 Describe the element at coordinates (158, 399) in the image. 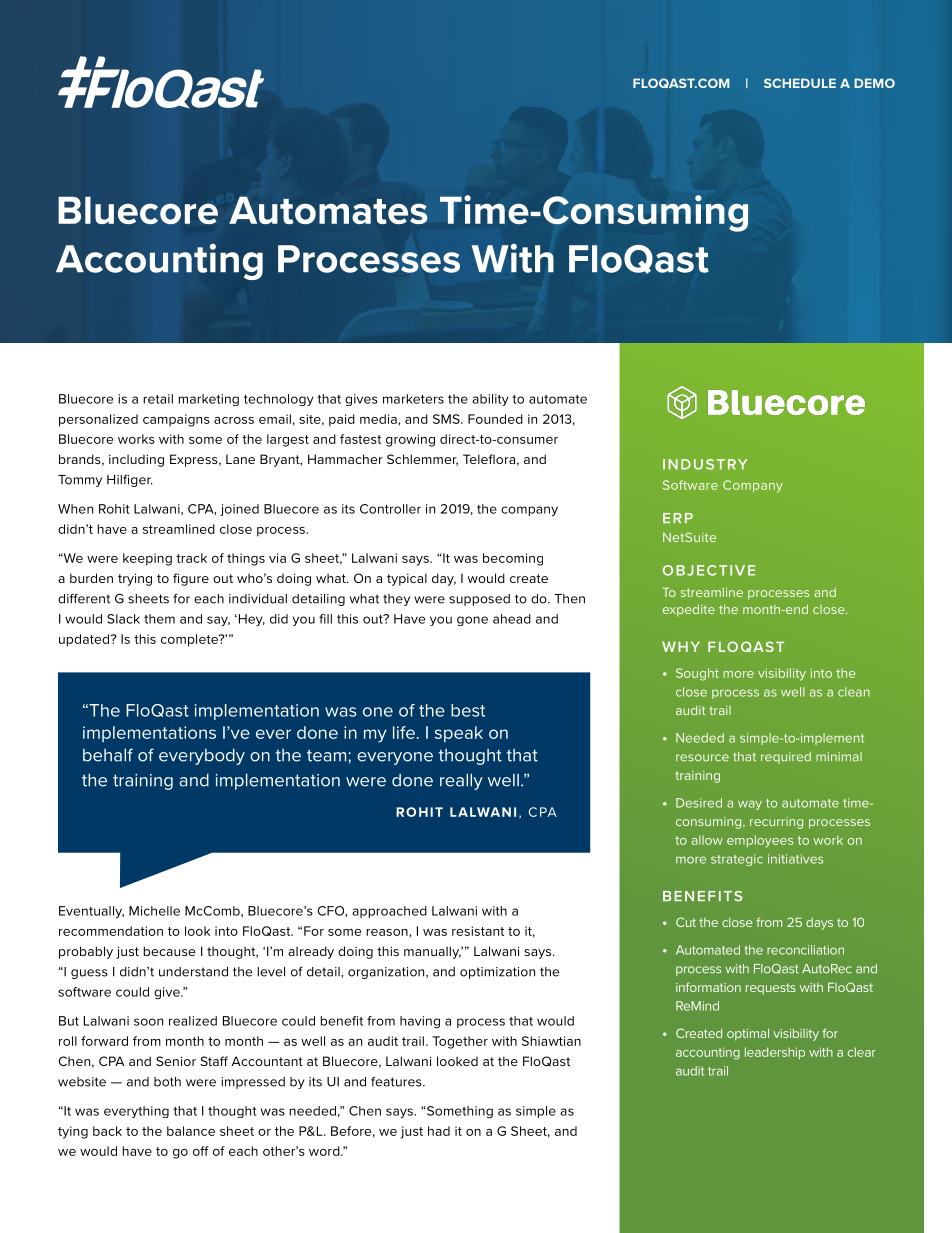

I see `retail` at that location.
